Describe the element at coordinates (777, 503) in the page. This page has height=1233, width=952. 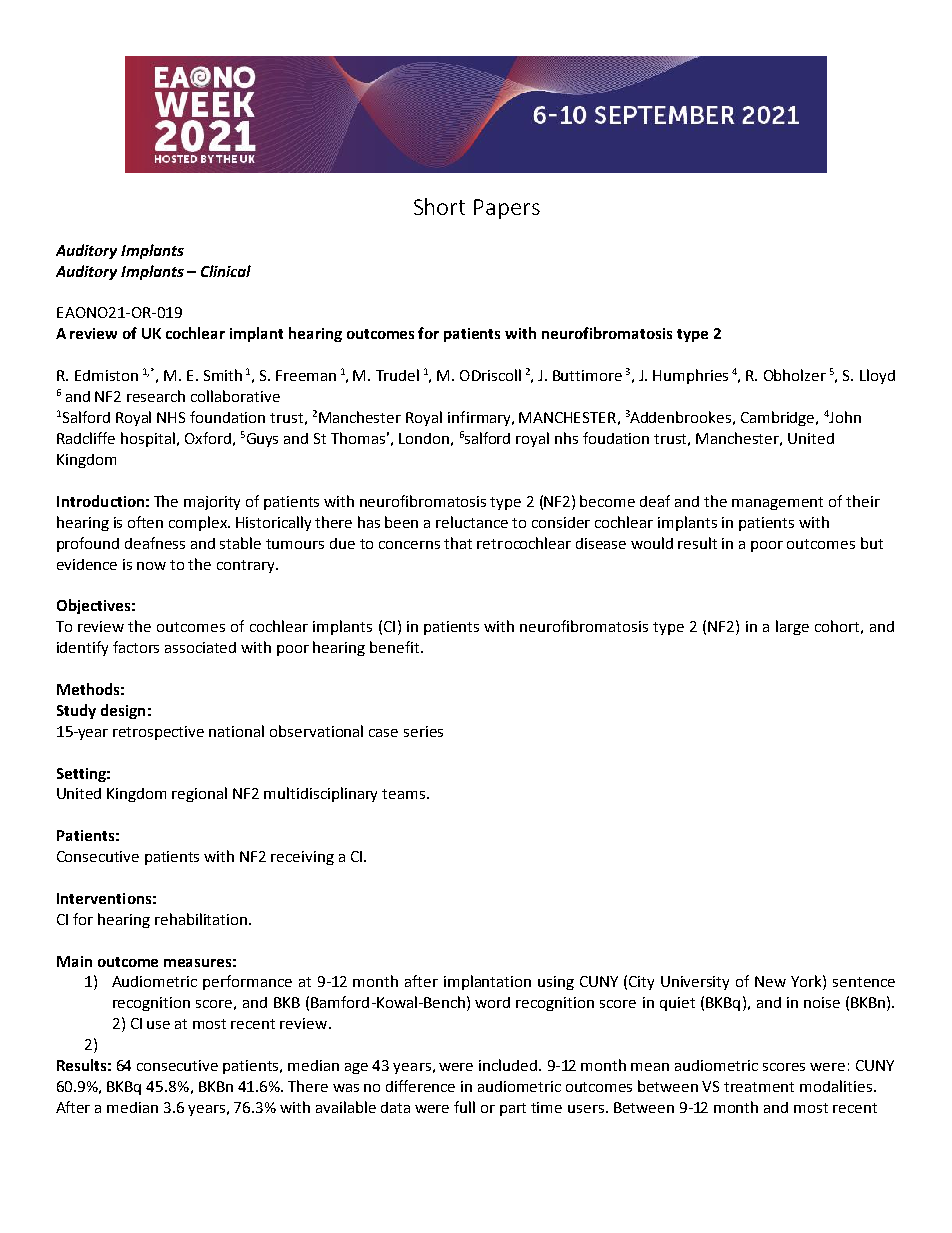
I see `management` at that location.
